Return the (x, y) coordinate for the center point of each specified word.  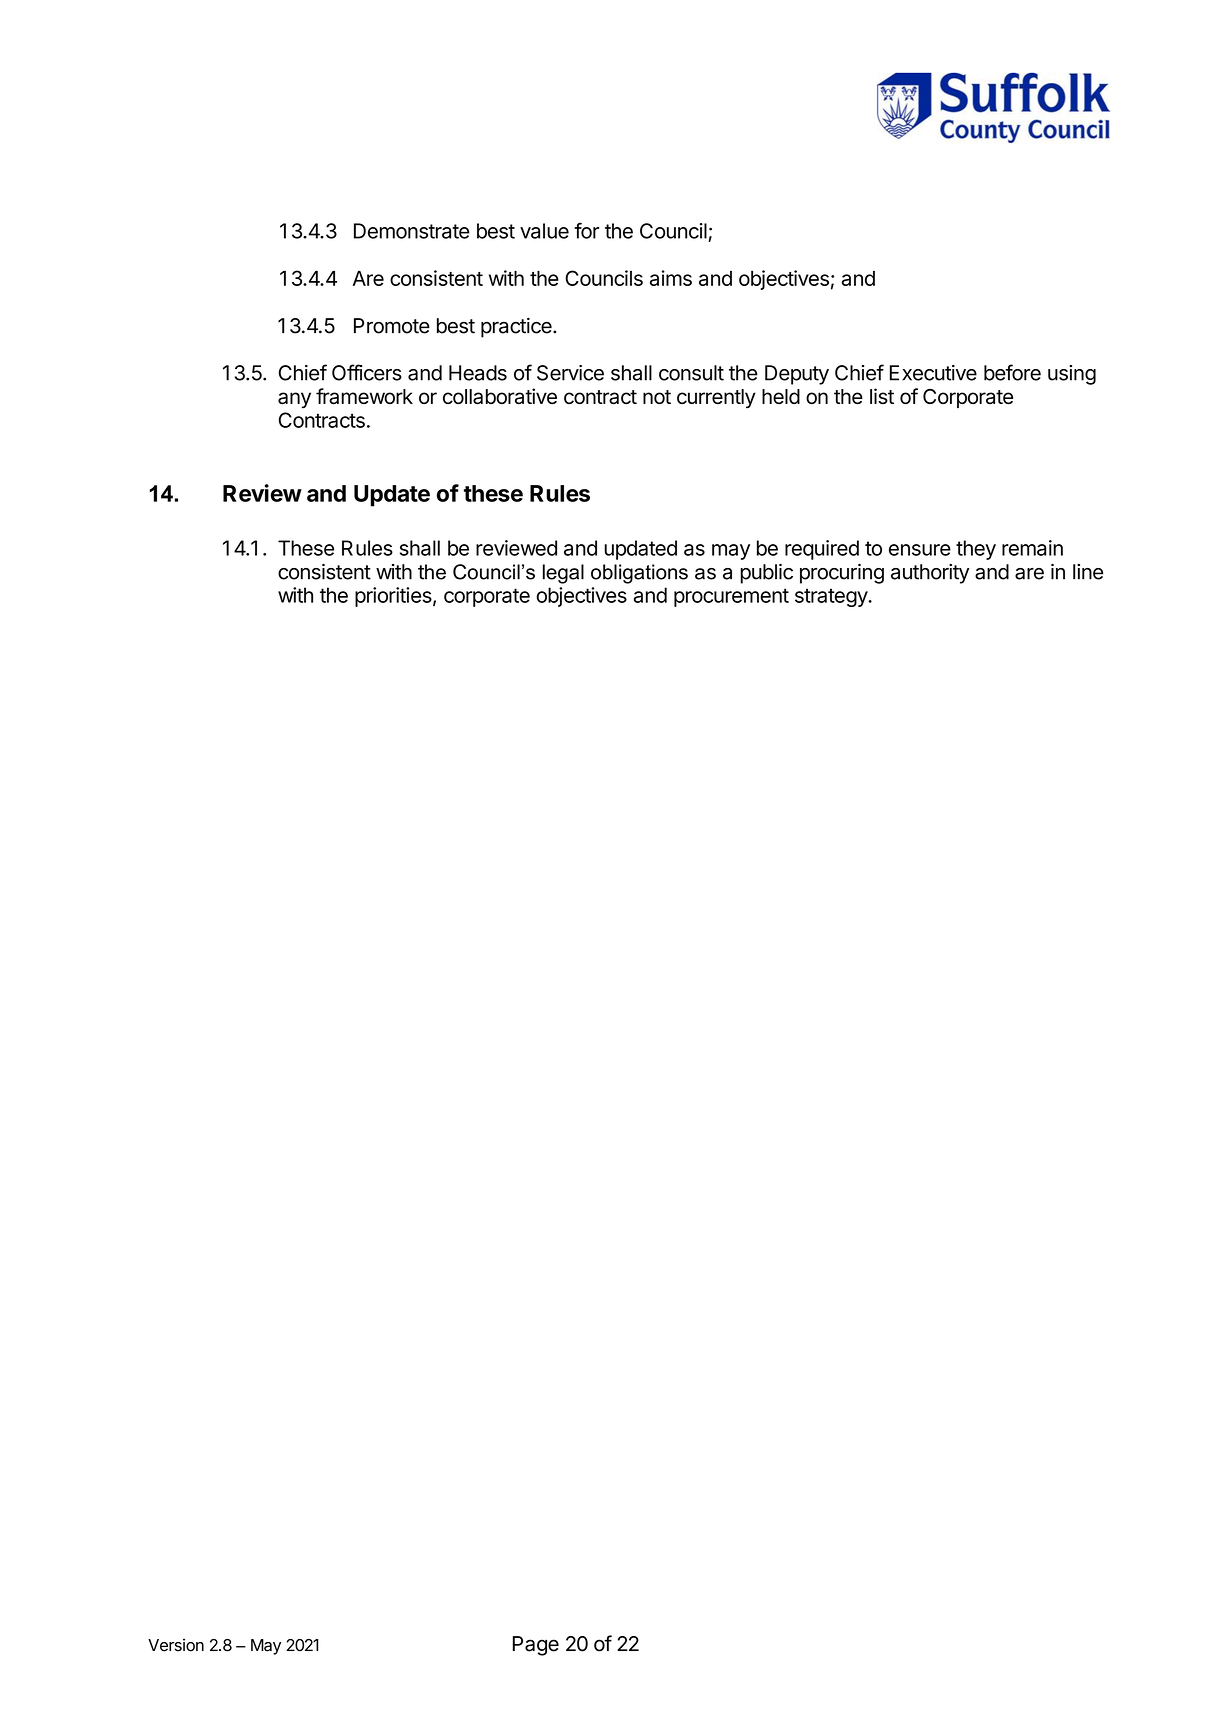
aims (671, 278)
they (976, 550)
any (294, 400)
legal (563, 574)
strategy (832, 597)
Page (536, 1646)
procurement (731, 597)
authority (930, 574)
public (766, 574)
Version (176, 1645)
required (822, 550)
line (1088, 572)
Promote (392, 326)
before (1012, 372)
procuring (842, 574)
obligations (639, 574)
